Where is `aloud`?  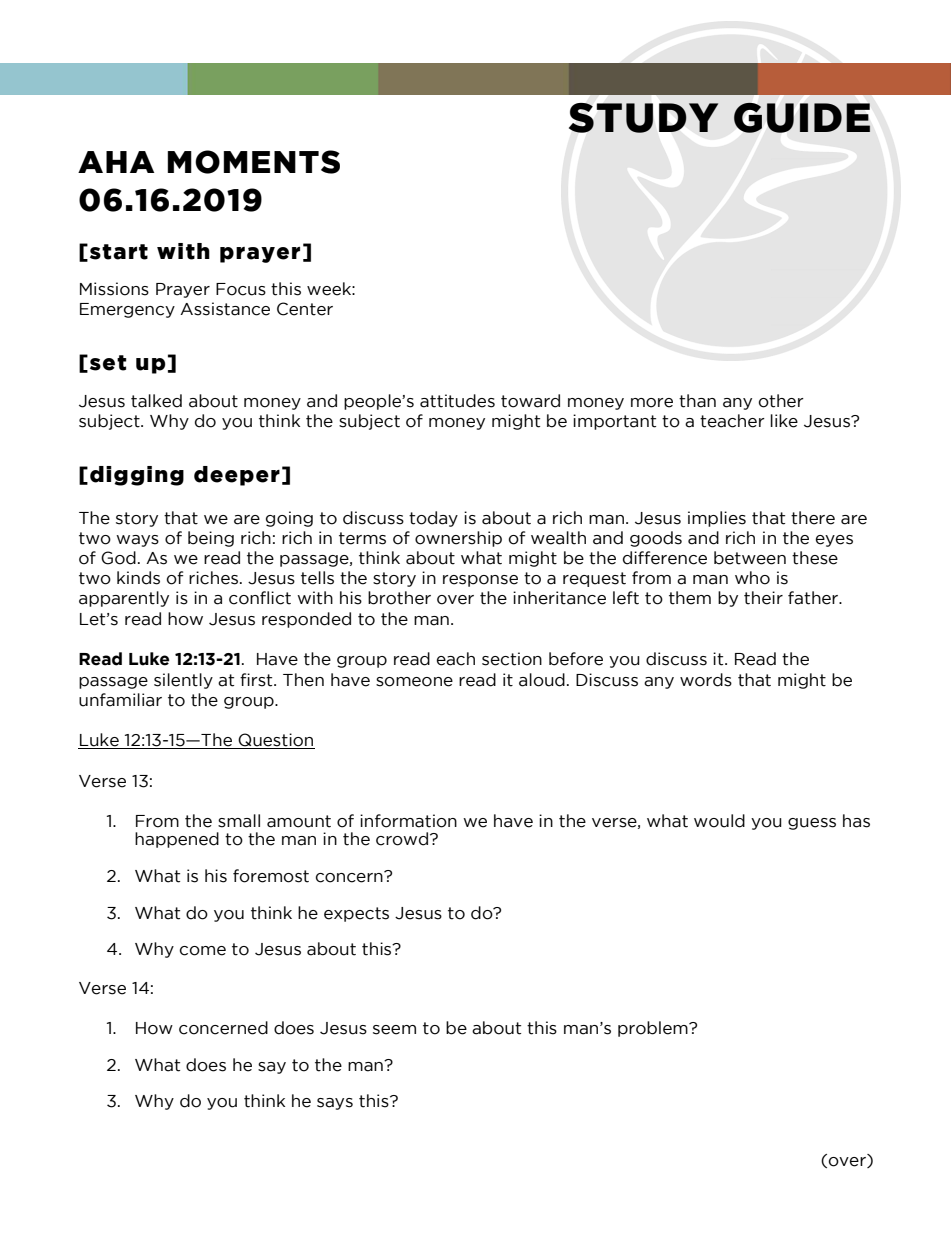
aloud is located at coordinates (542, 680).
